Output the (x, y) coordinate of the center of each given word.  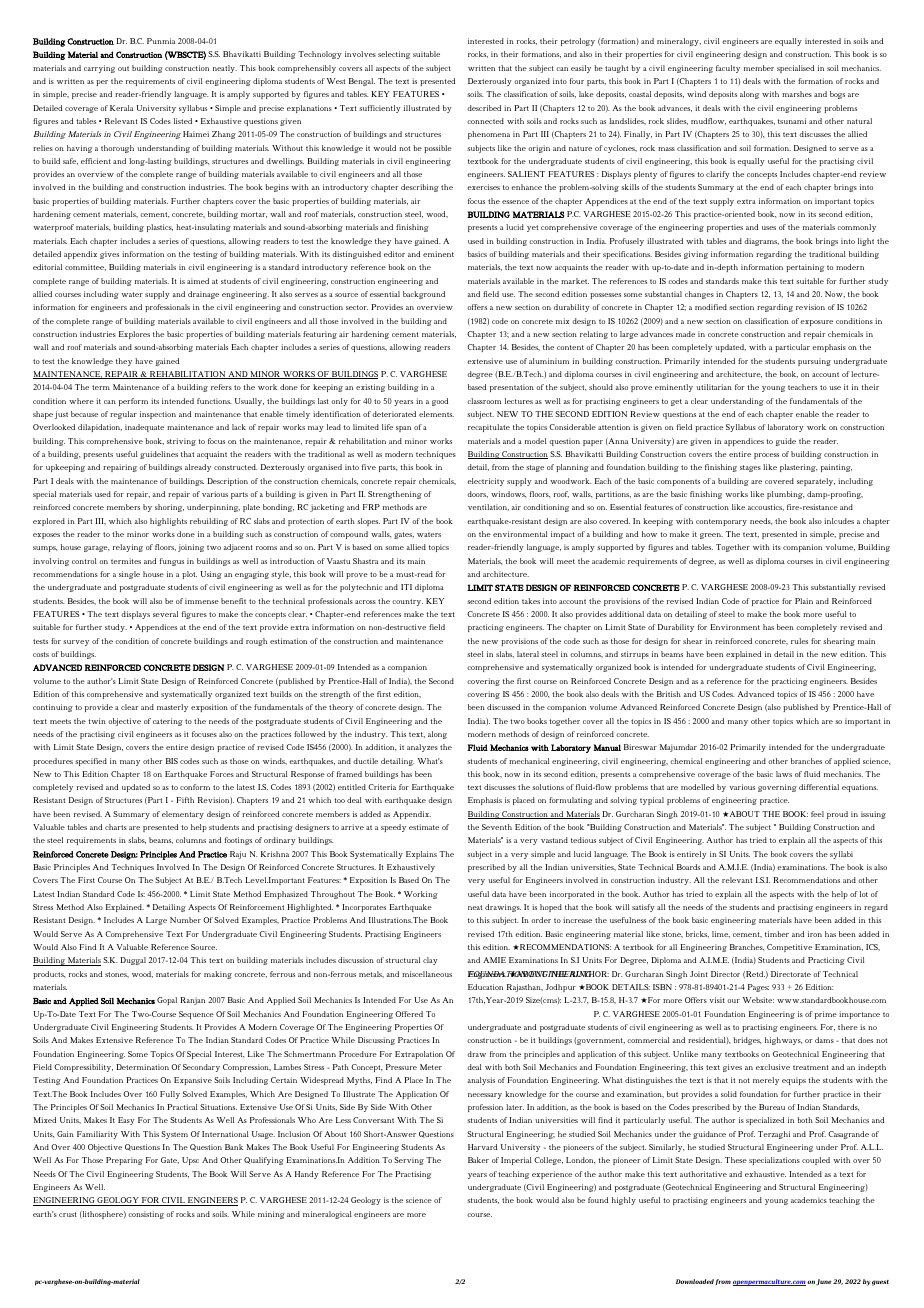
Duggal (133, 961)
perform (133, 402)
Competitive (789, 948)
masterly (172, 708)
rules (799, 641)
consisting (146, 1215)
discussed (503, 707)
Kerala (121, 108)
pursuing (814, 362)
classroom (484, 401)
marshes (797, 94)
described (484, 108)
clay (430, 961)
